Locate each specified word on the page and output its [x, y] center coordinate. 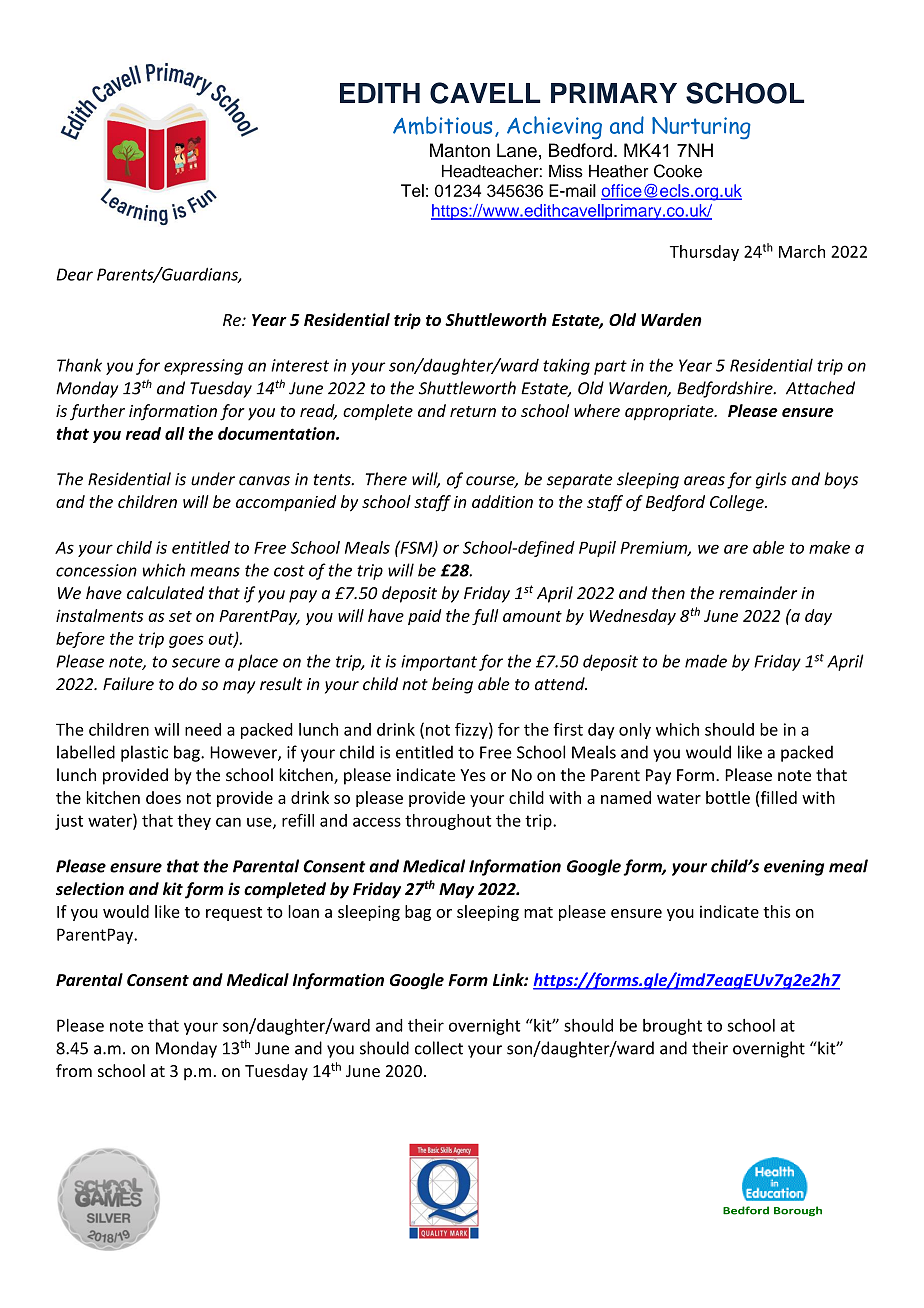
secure [196, 663]
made [706, 661]
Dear [74, 274]
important [439, 663]
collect [439, 1048]
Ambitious [442, 125]
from [74, 1070]
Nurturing [701, 128]
